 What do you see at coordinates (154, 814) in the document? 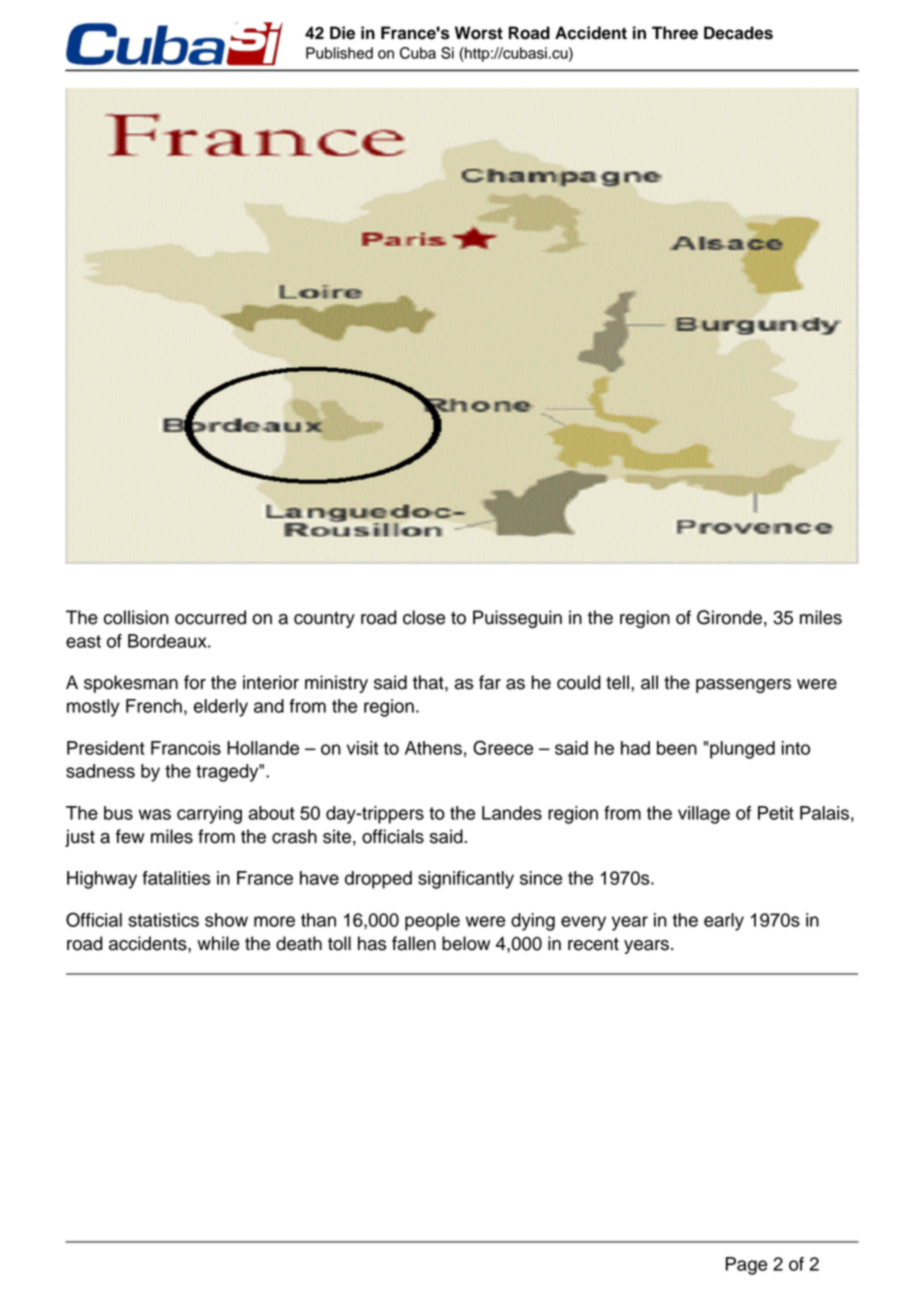
I see `was` at bounding box center [154, 814].
